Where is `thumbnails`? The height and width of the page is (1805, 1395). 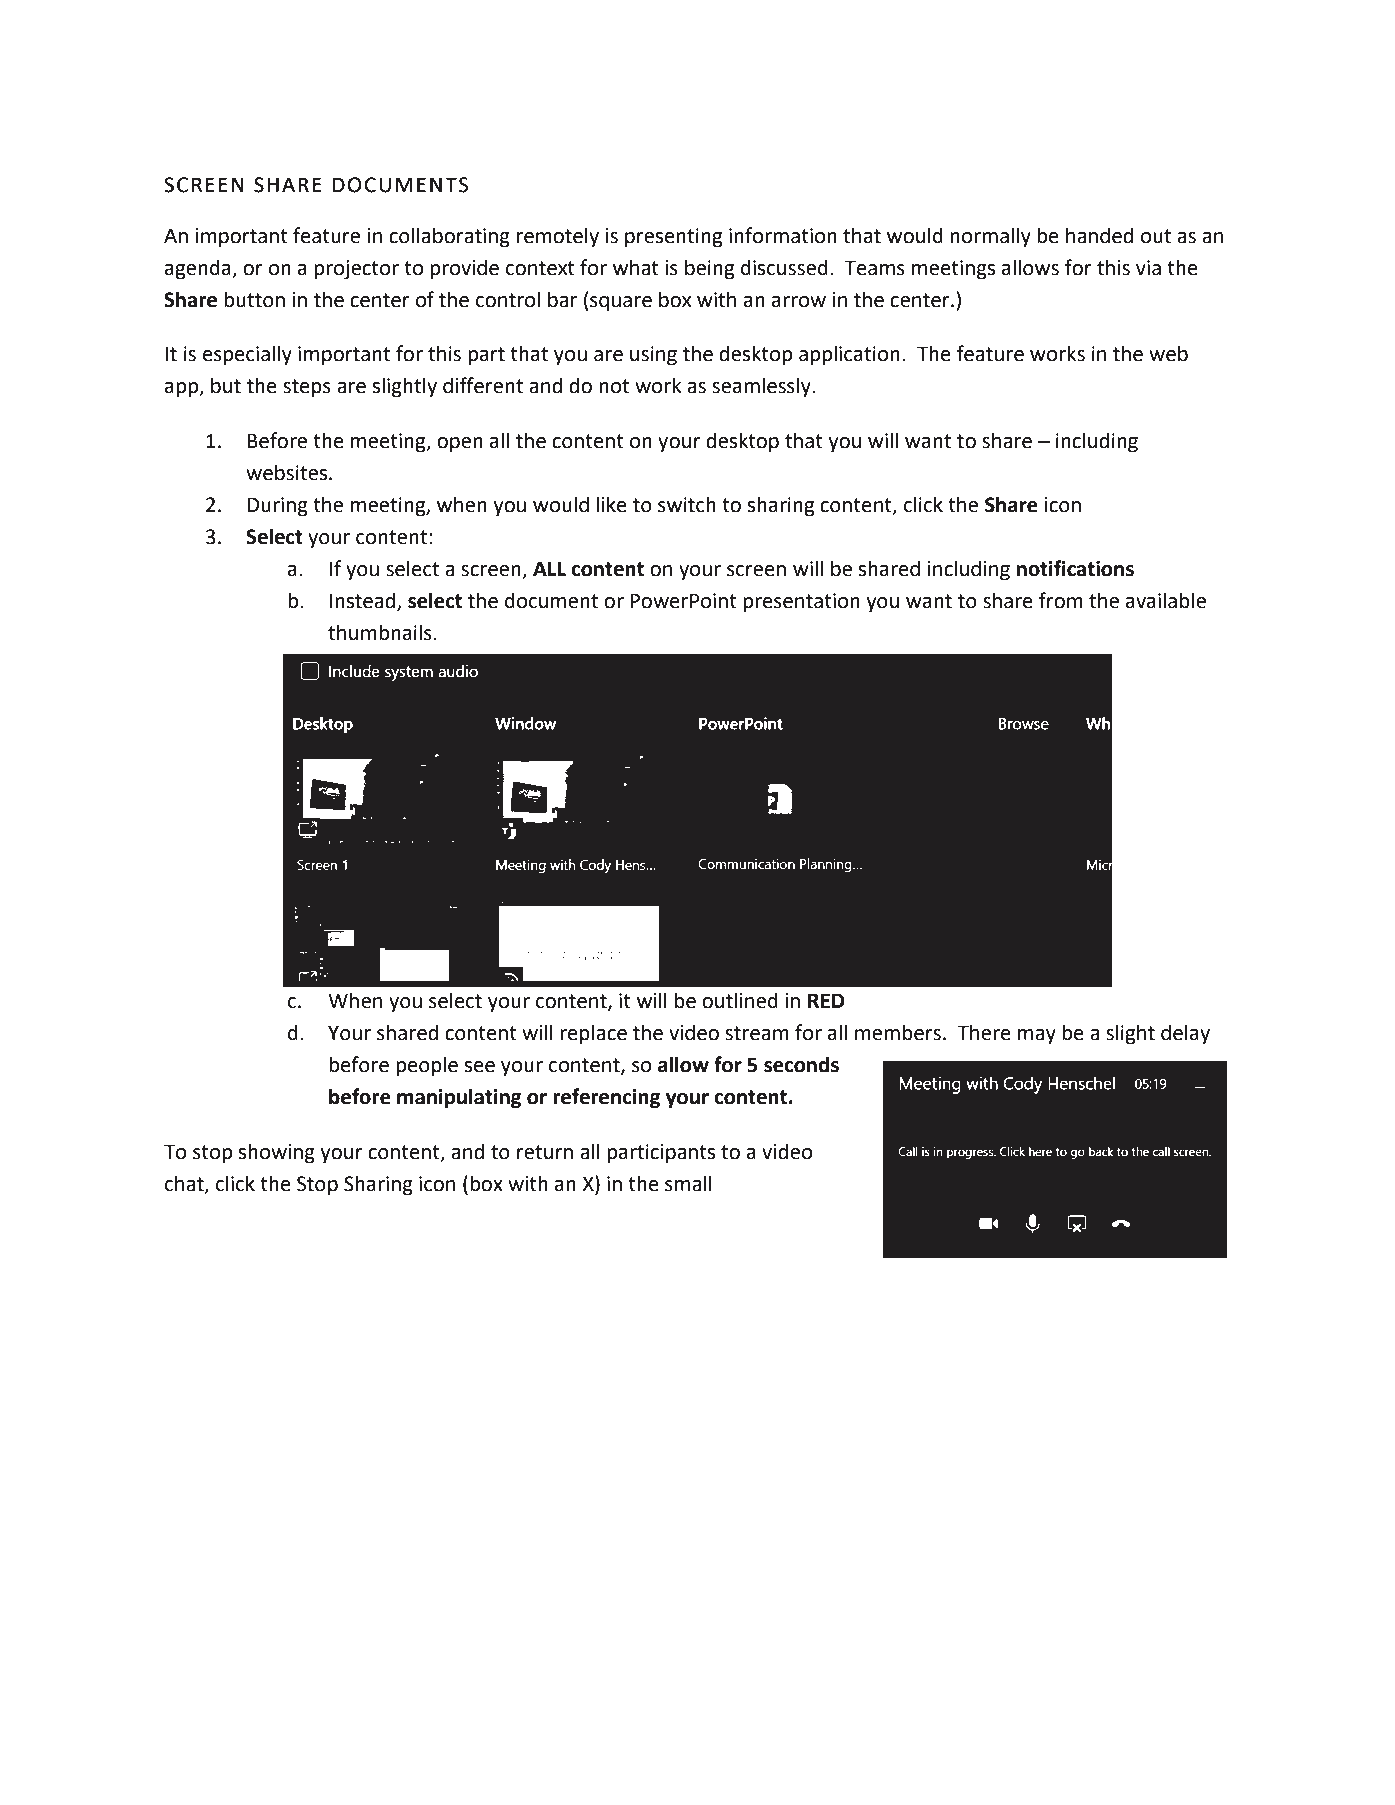
thumbnails is located at coordinates (381, 632).
